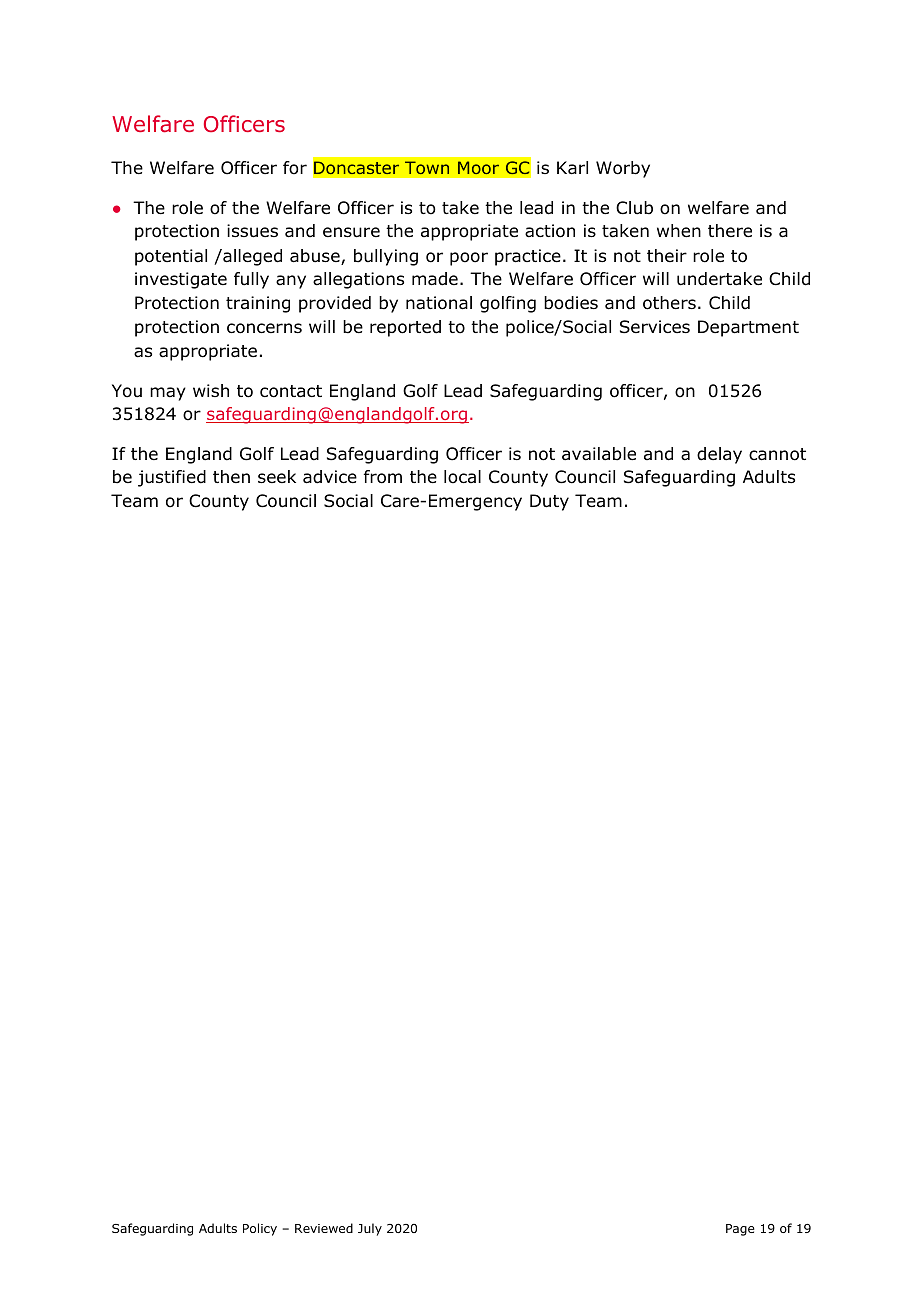  I want to click on cannot, so click(777, 454).
